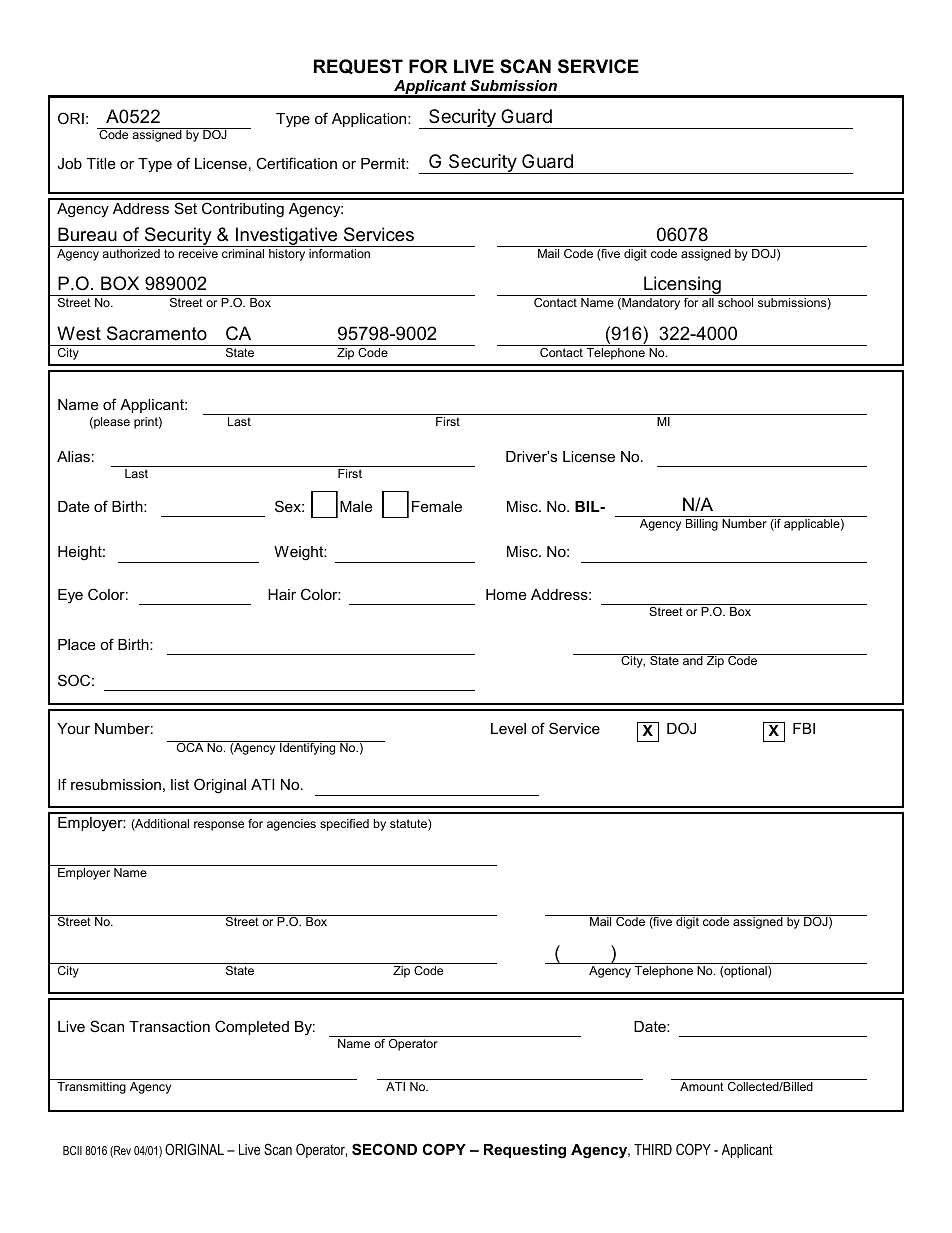 This screenshot has width=952, height=1233. Describe the element at coordinates (702, 1086) in the screenshot. I see `Amount` at that location.
